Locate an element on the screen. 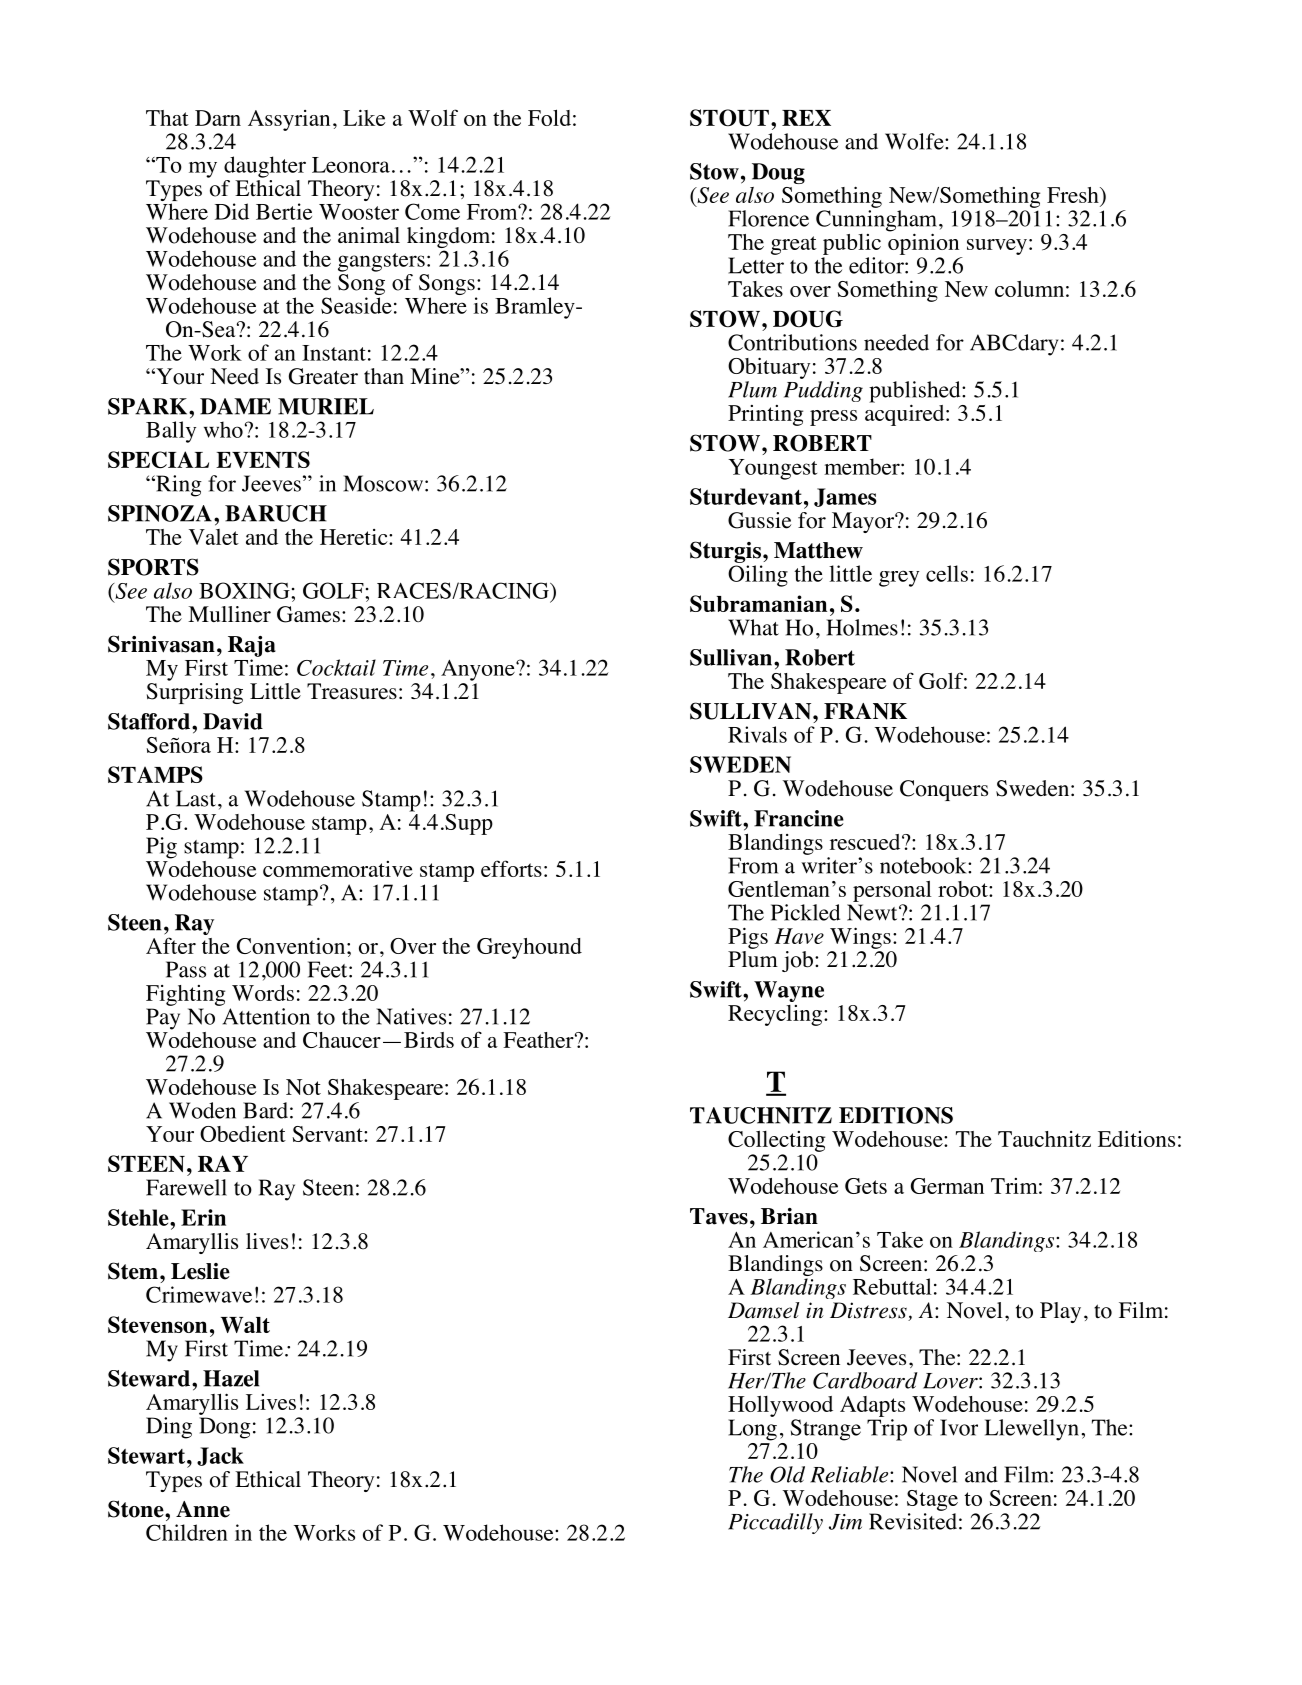 This screenshot has width=1302, height=1685. Last is located at coordinates (196, 798).
